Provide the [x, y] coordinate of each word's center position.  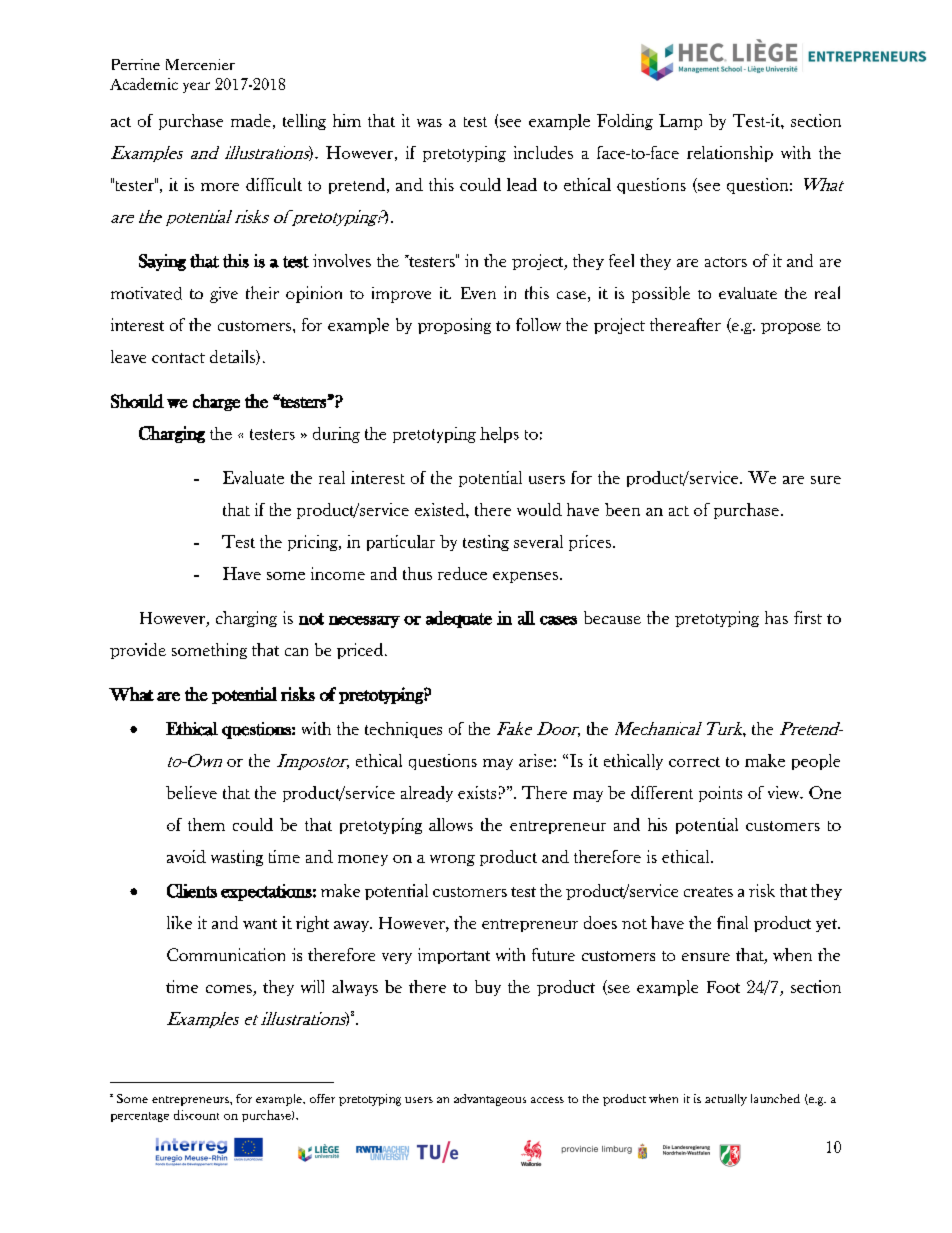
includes [543, 152]
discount [196, 1115]
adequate [459, 619]
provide [138, 651]
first [808, 617]
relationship [730, 154]
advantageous [490, 1100]
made [251, 120]
